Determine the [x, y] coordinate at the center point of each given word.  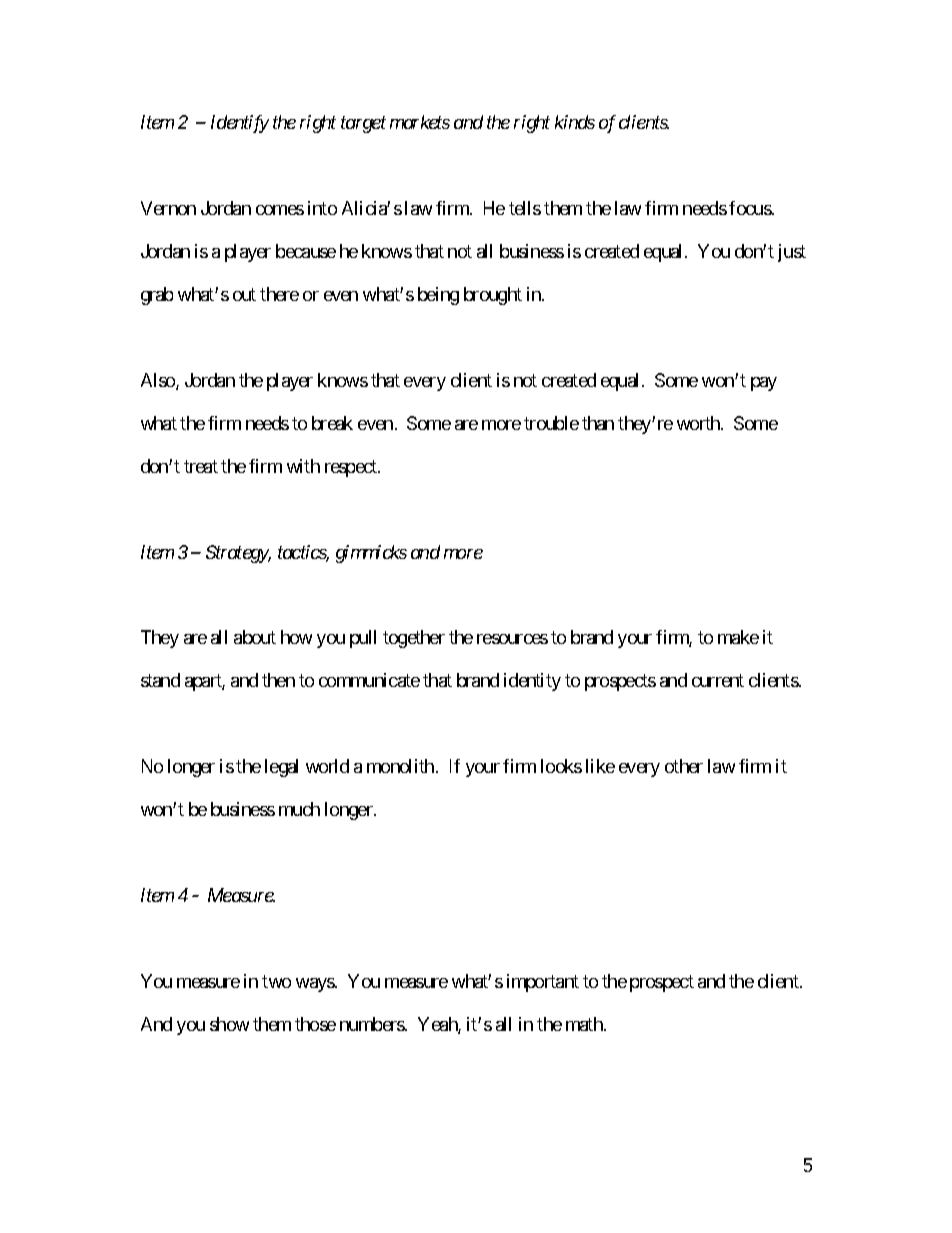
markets [420, 122]
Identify [240, 124]
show [229, 1024]
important [543, 983]
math [585, 1024]
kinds [575, 122]
